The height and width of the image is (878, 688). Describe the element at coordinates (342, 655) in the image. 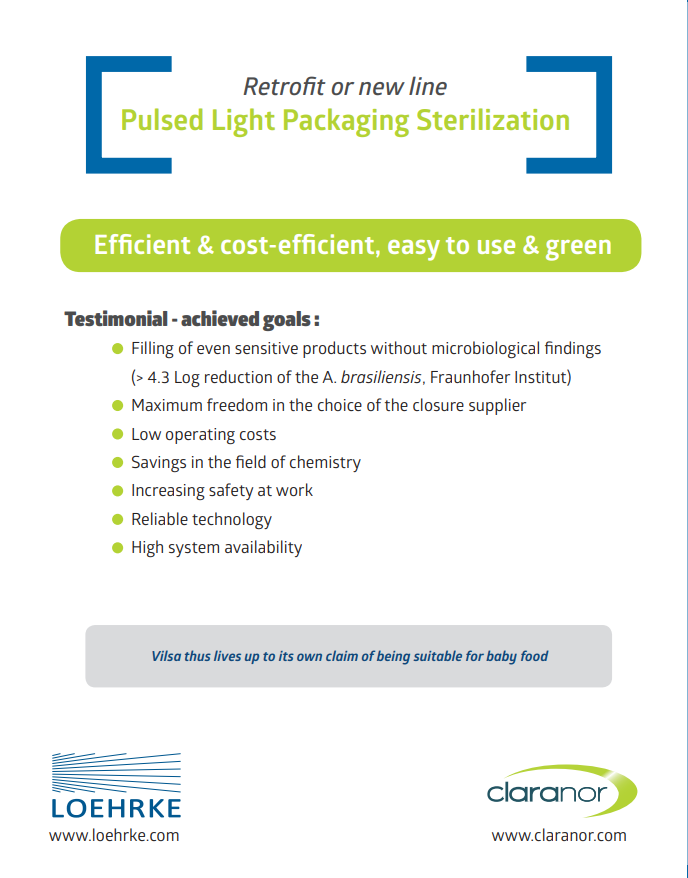

I see `claim` at that location.
